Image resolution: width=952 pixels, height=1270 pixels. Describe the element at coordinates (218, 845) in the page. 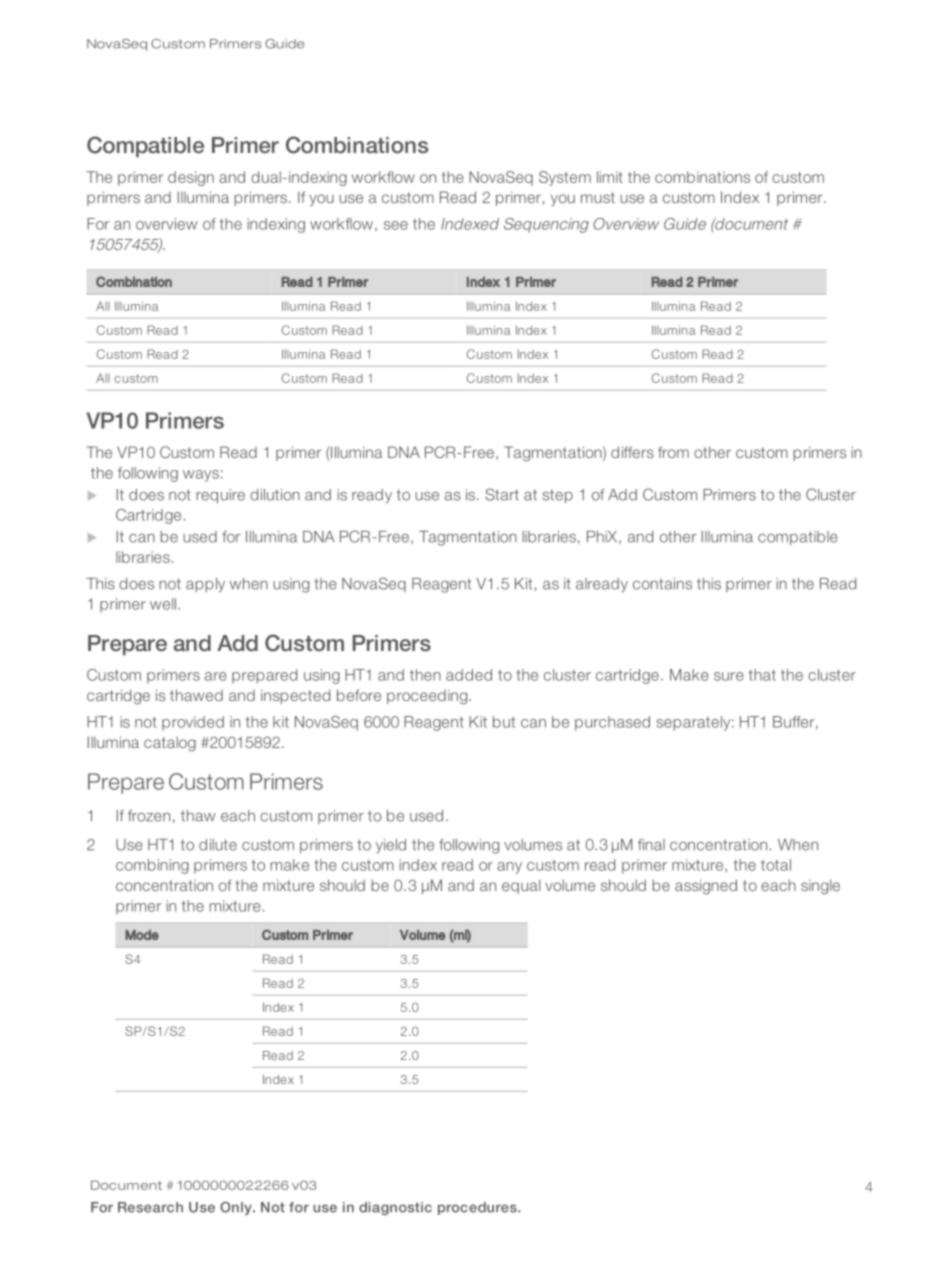

I see `dilute` at that location.
